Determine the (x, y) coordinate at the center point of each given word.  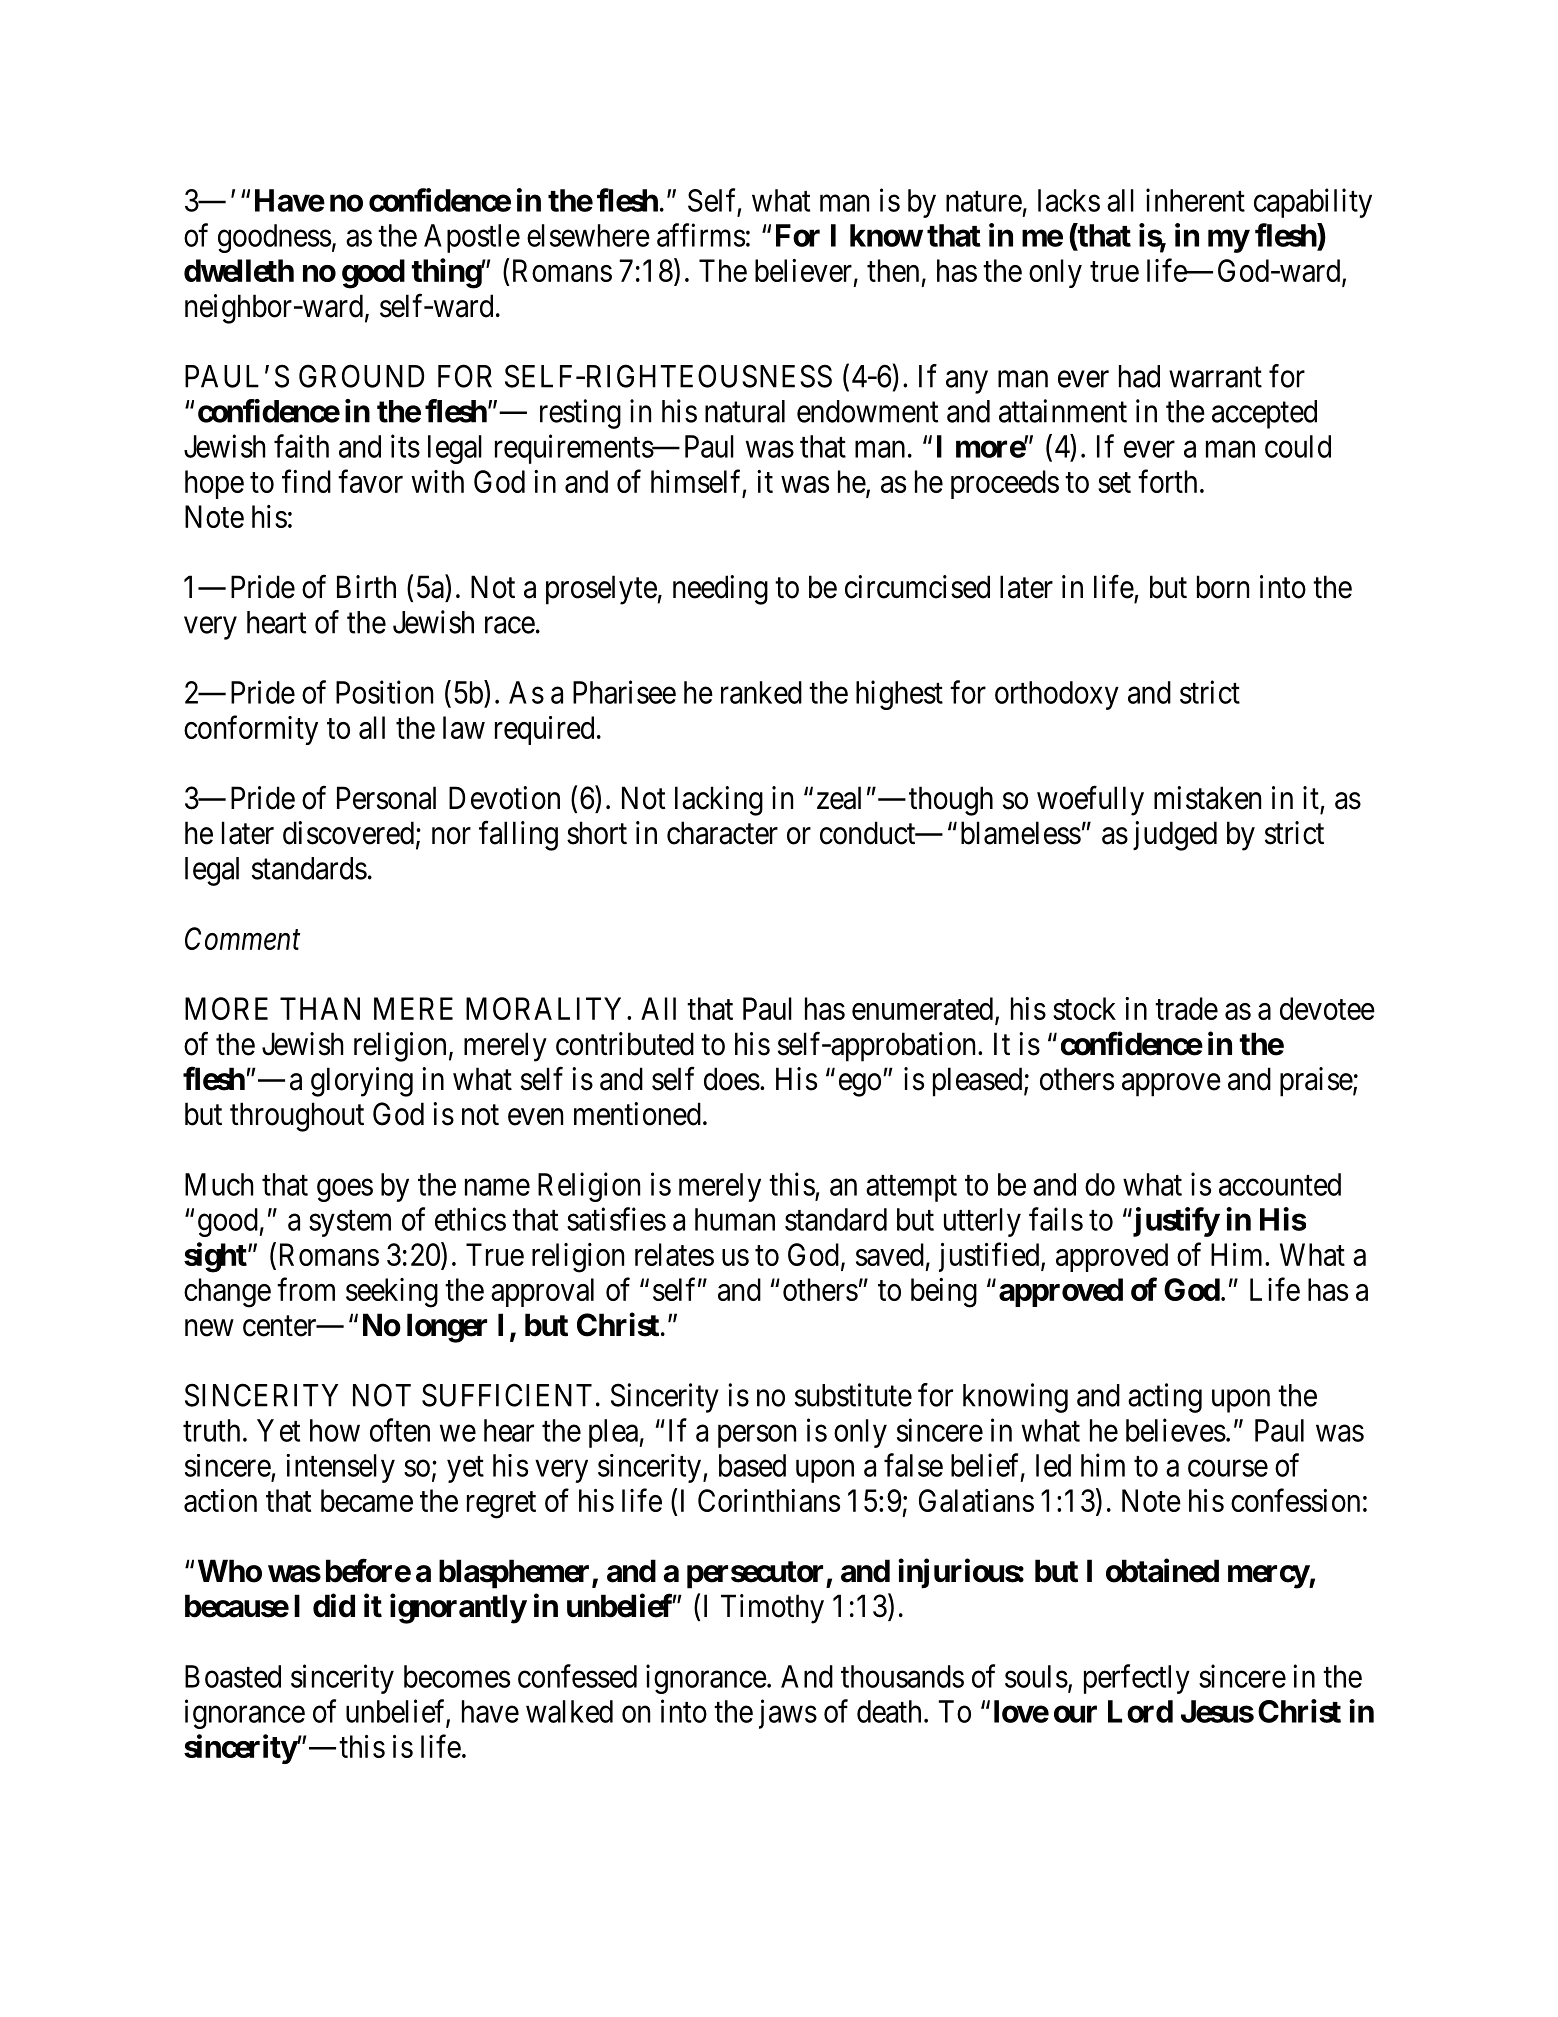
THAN (320, 1008)
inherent (1195, 200)
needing (720, 590)
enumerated (924, 1010)
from (306, 1289)
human (735, 1219)
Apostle (472, 238)
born (1223, 587)
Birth (366, 586)
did (334, 1606)
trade (1186, 1008)
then (893, 270)
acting (1165, 1398)
